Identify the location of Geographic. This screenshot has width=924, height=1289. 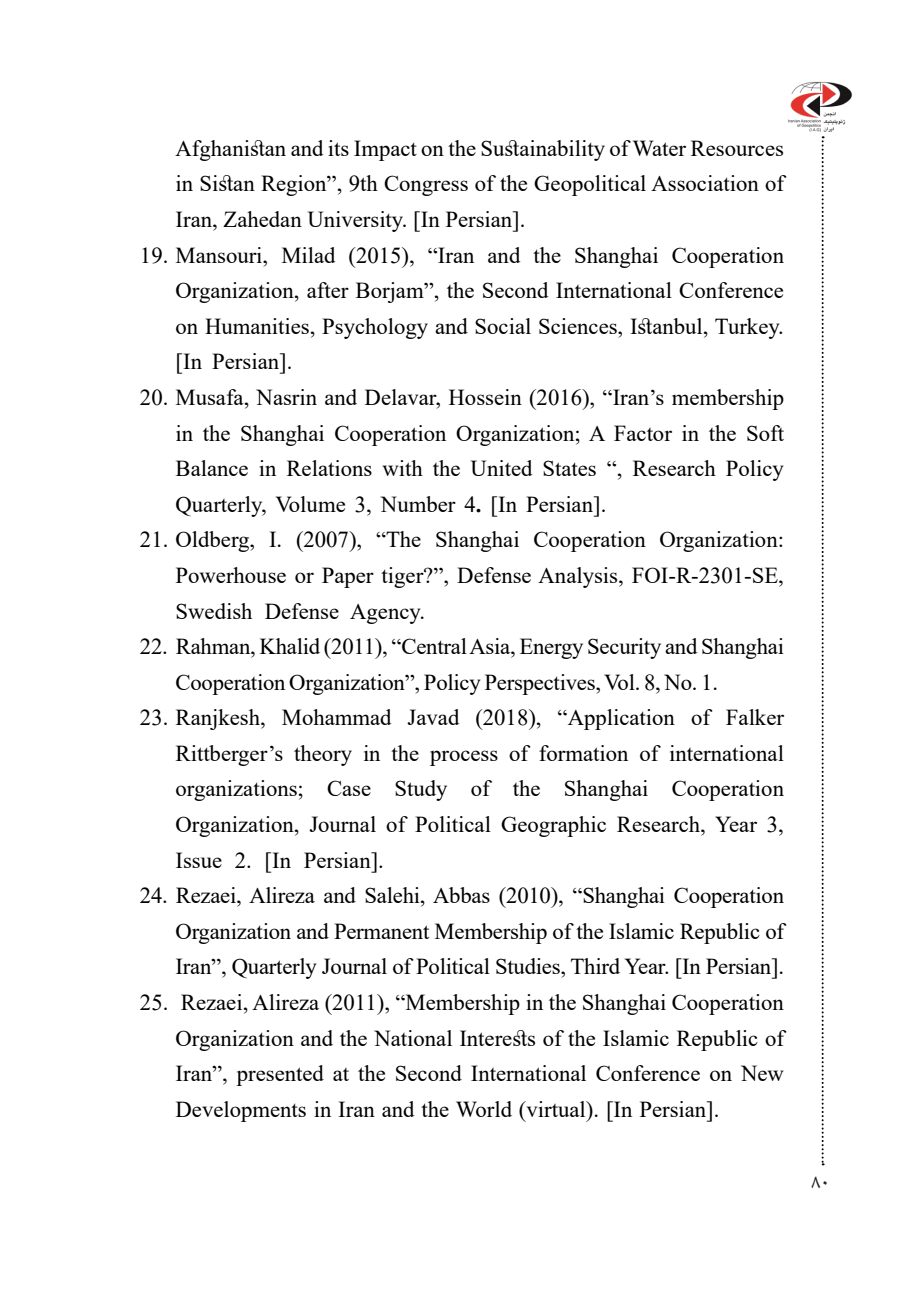
(553, 826).
